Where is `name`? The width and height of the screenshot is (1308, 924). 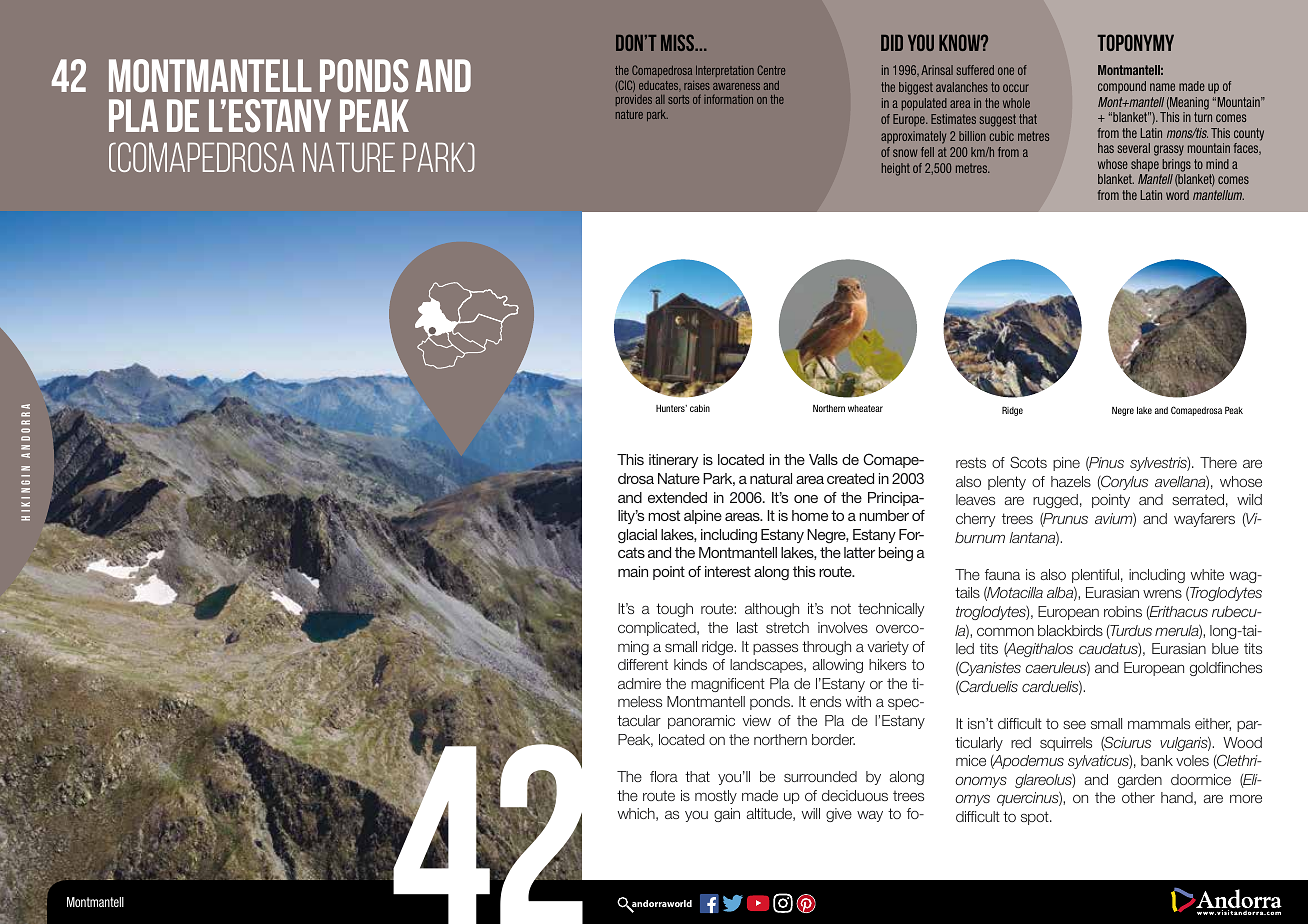 name is located at coordinates (1162, 87).
